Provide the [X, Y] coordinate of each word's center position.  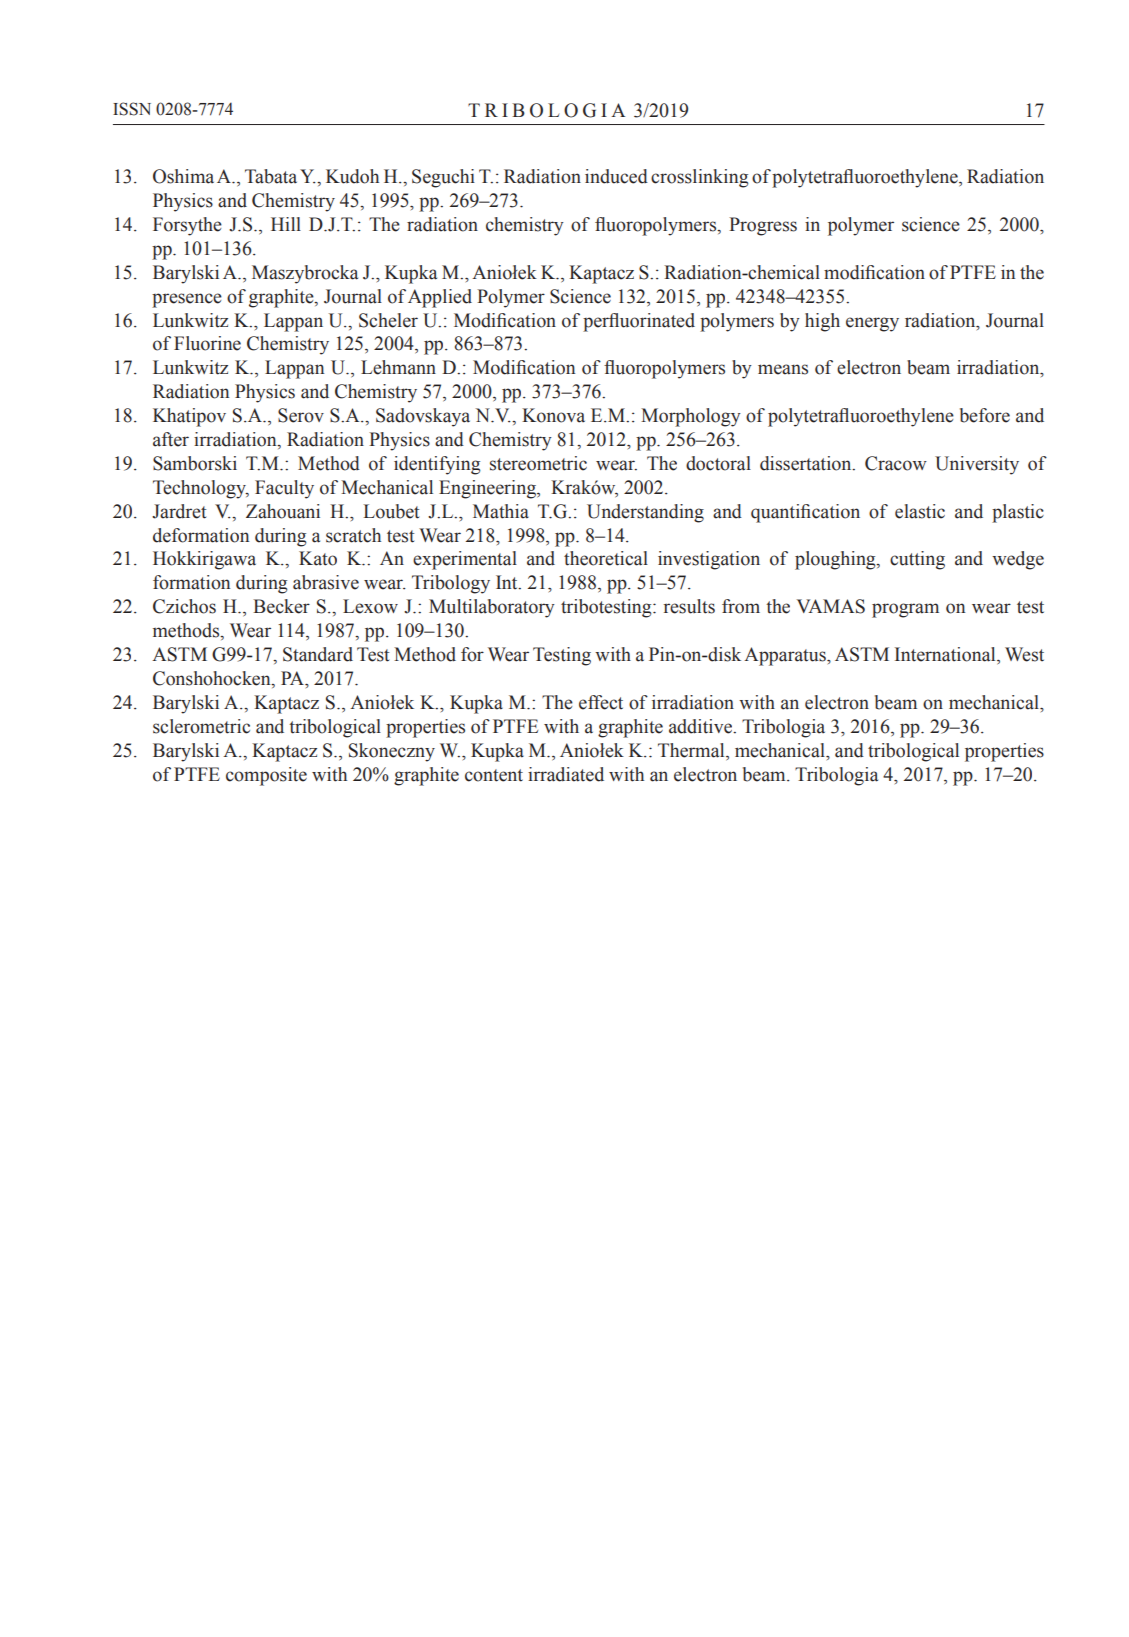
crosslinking [700, 178]
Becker [281, 606]
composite [266, 776]
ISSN [132, 109]
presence [187, 300]
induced [616, 176]
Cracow [896, 463]
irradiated [566, 774]
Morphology [691, 417]
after [171, 439]
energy [872, 324]
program [905, 610]
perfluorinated [639, 322]
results [689, 606]
